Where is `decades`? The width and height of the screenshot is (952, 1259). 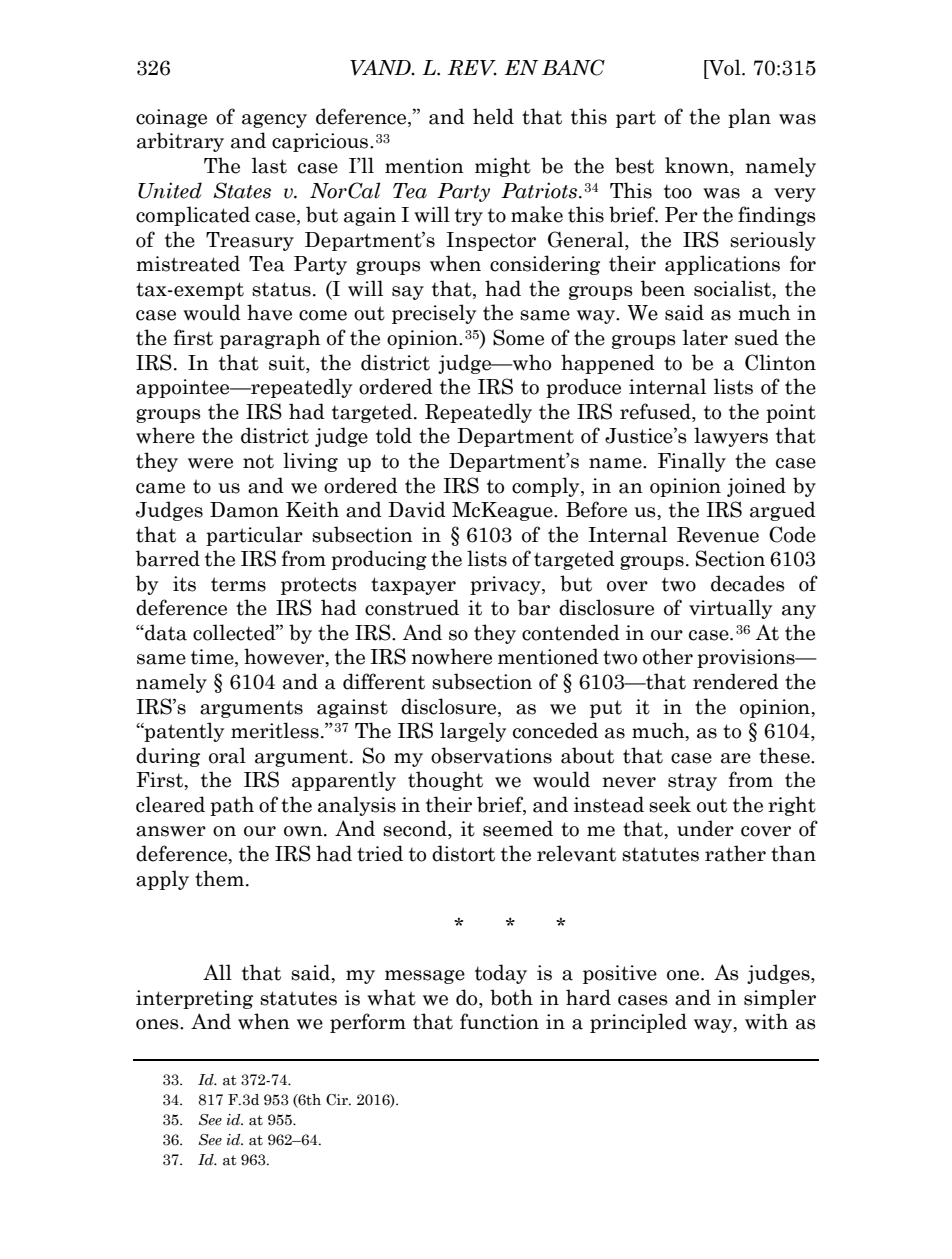
decades is located at coordinates (748, 583).
